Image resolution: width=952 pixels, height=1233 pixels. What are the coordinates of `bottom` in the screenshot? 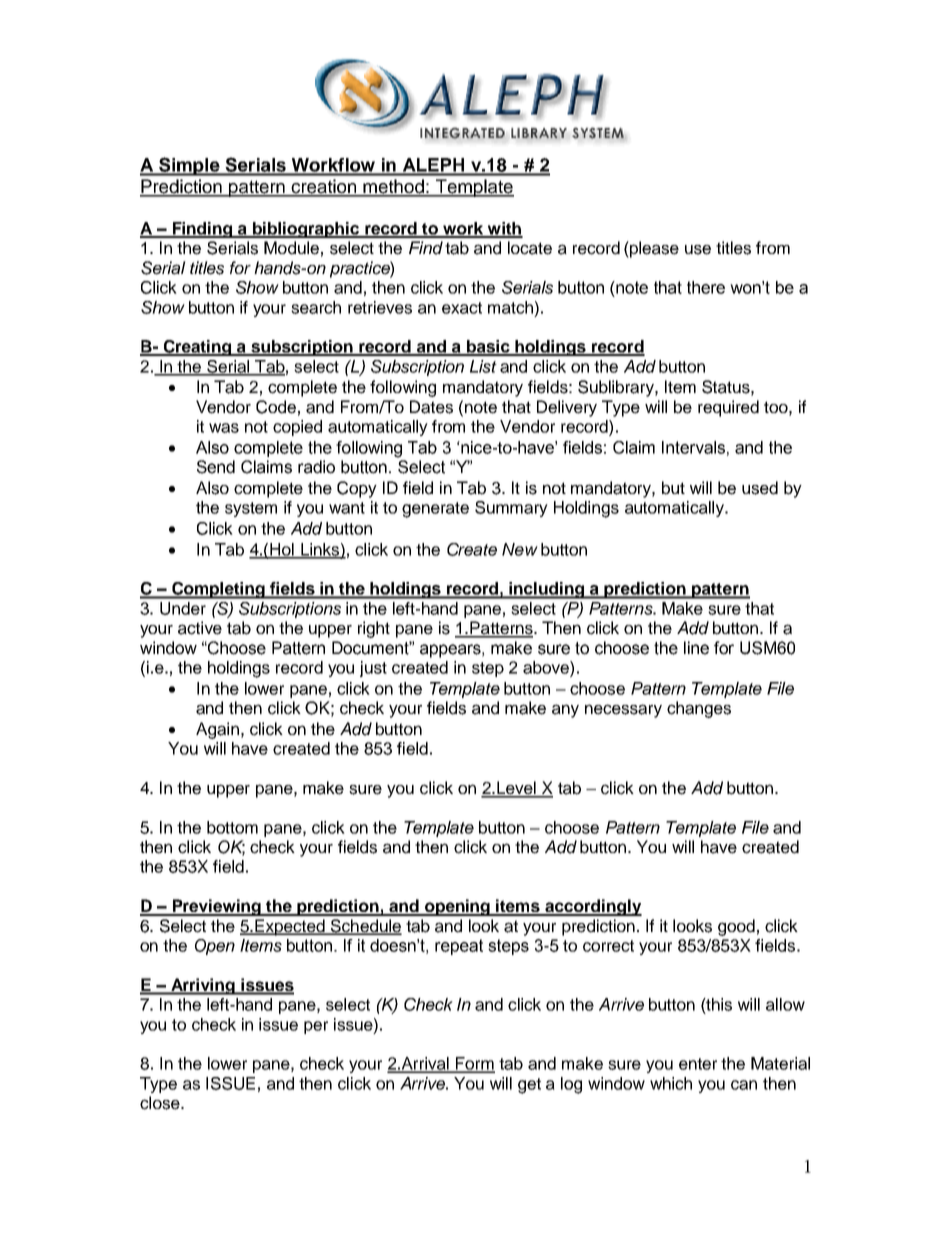 It's located at (232, 827).
